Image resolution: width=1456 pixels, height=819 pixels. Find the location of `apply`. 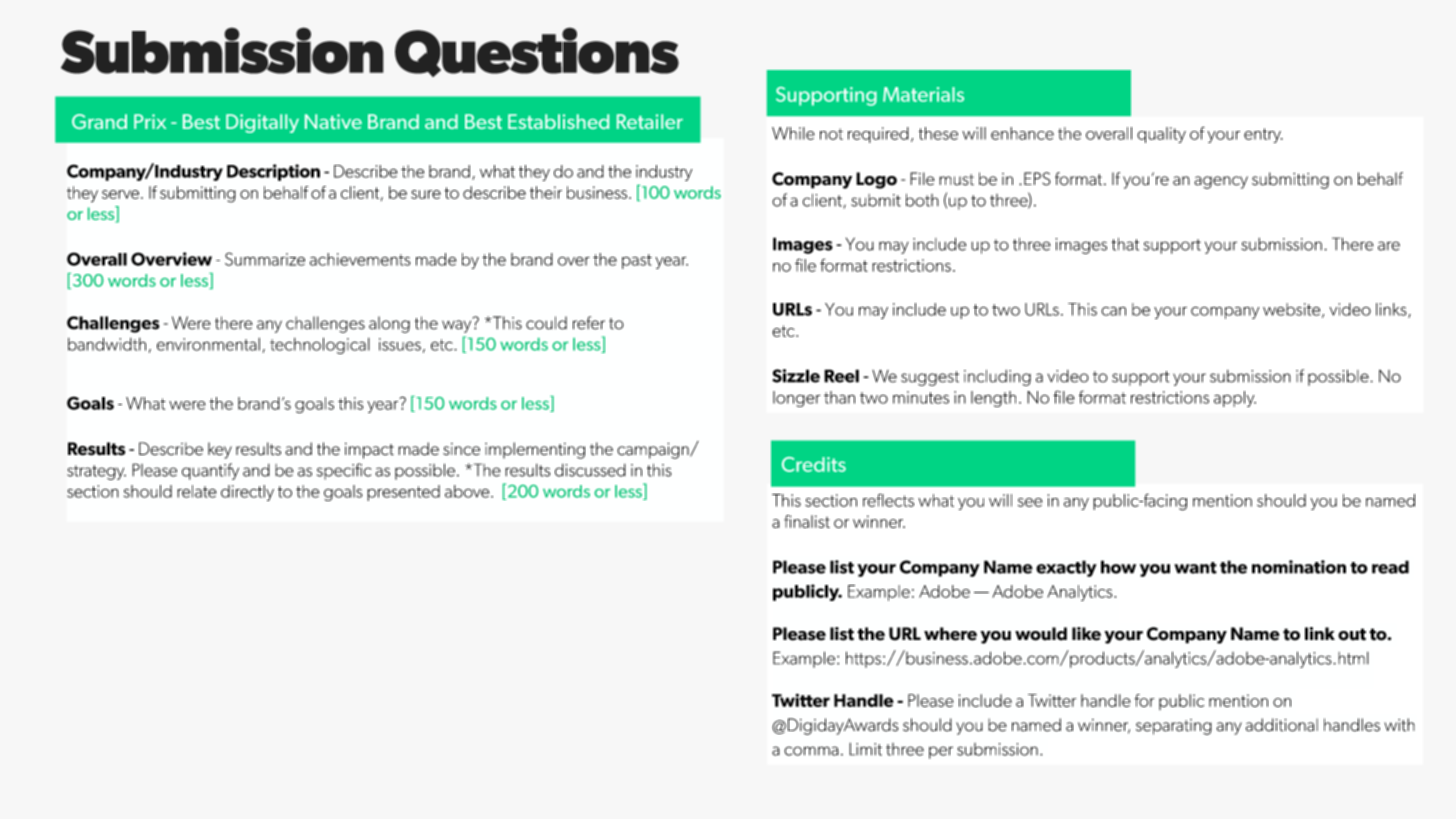

apply is located at coordinates (1235, 399).
